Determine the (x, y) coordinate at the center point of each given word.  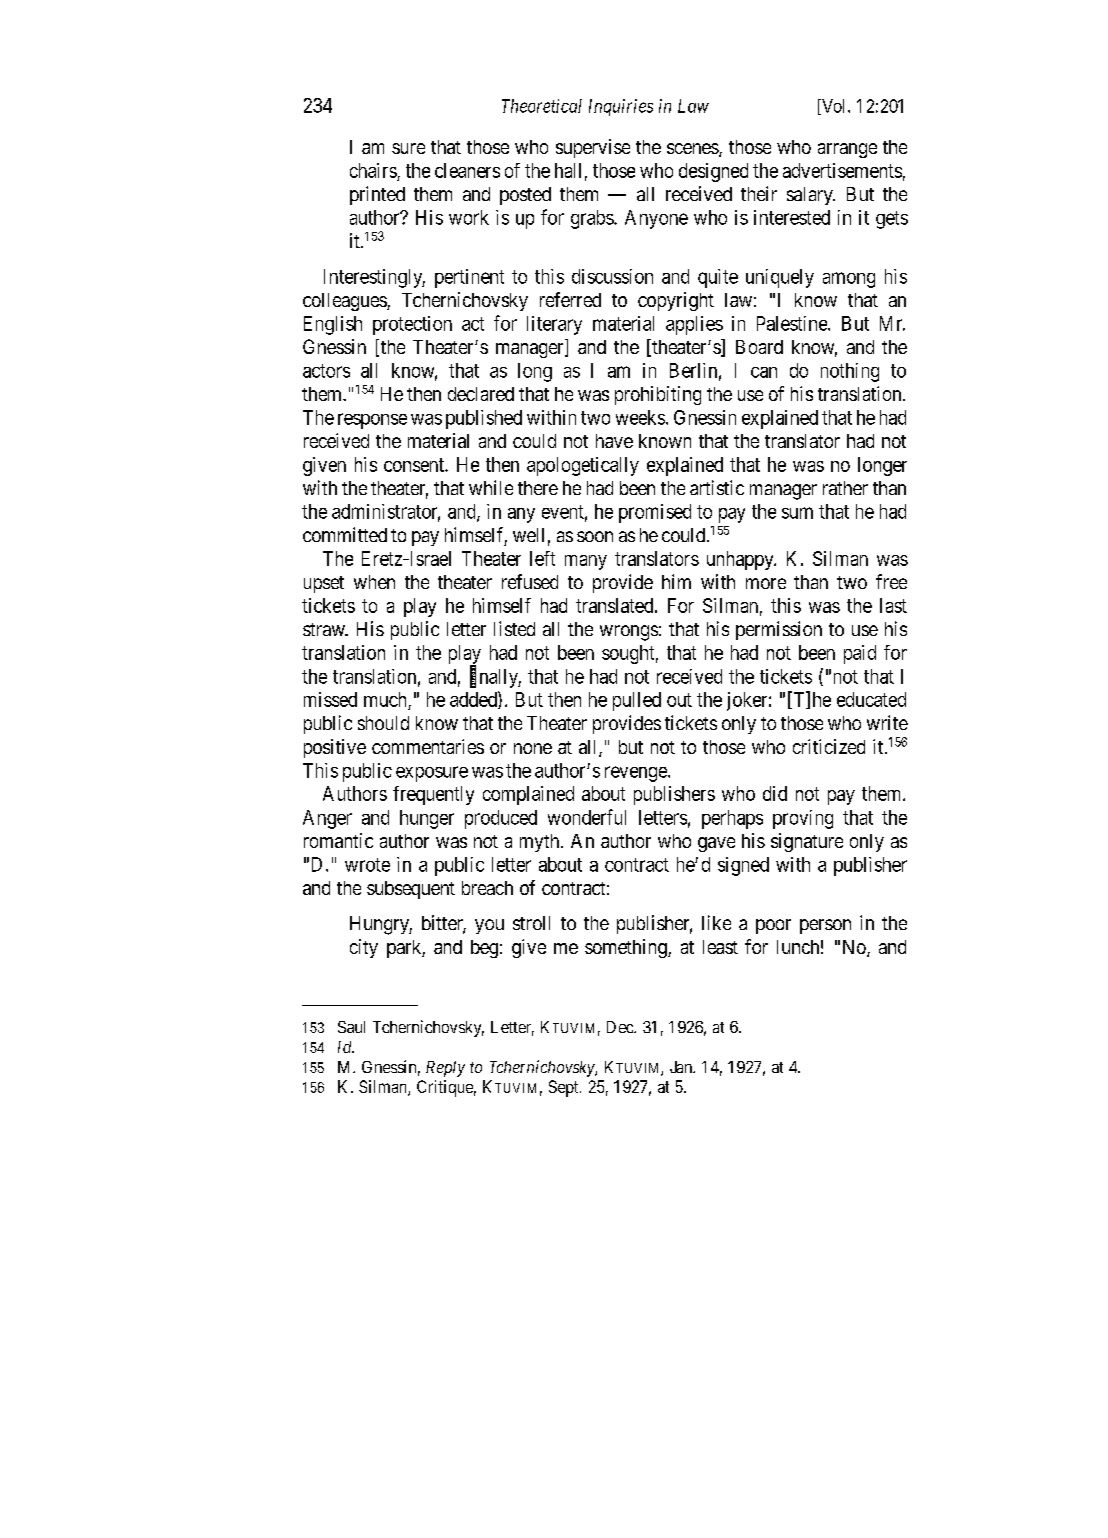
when (374, 582)
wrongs (629, 633)
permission (779, 630)
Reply (445, 1069)
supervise (593, 148)
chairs (373, 170)
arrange (847, 150)
